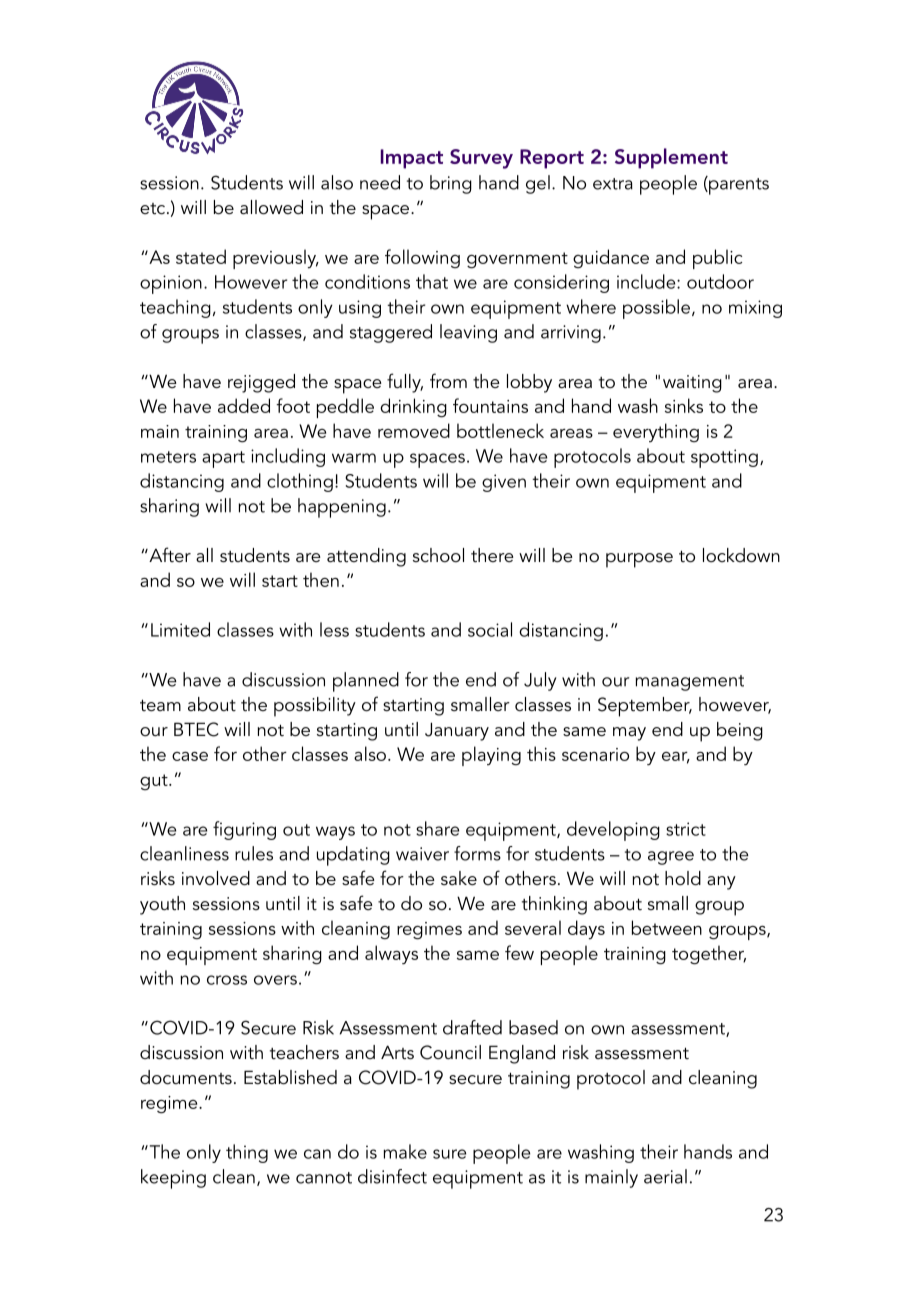 This page has width=924, height=1308. I want to click on apart, so click(223, 459).
